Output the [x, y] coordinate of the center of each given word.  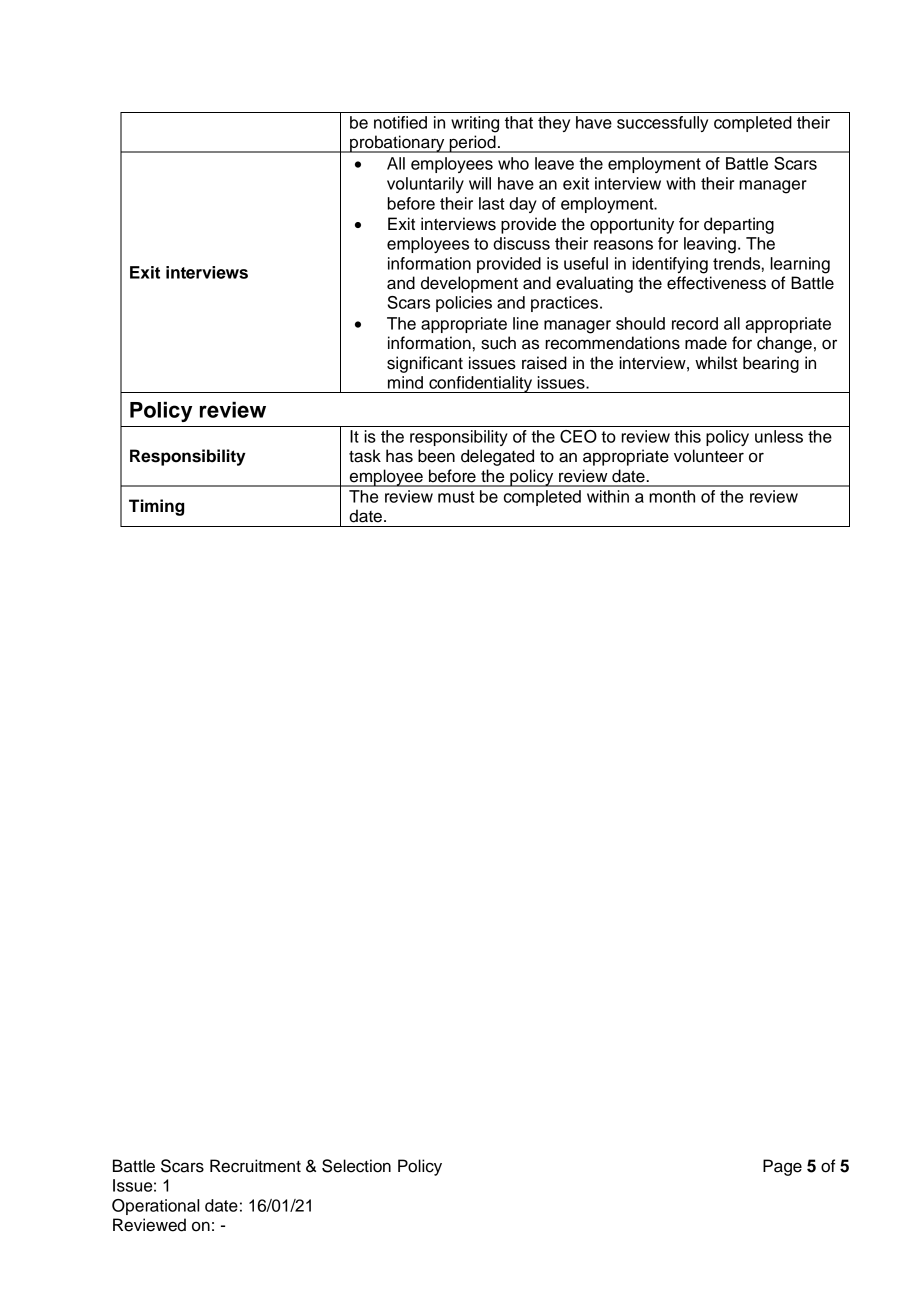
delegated [497, 457]
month [672, 496]
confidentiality [481, 384]
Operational [155, 1207]
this [687, 436]
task [365, 456]
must [456, 497]
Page [782, 1167]
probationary [397, 144]
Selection [356, 1166]
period [472, 144]
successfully [662, 124]
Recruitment [255, 1166]
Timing [156, 507]
